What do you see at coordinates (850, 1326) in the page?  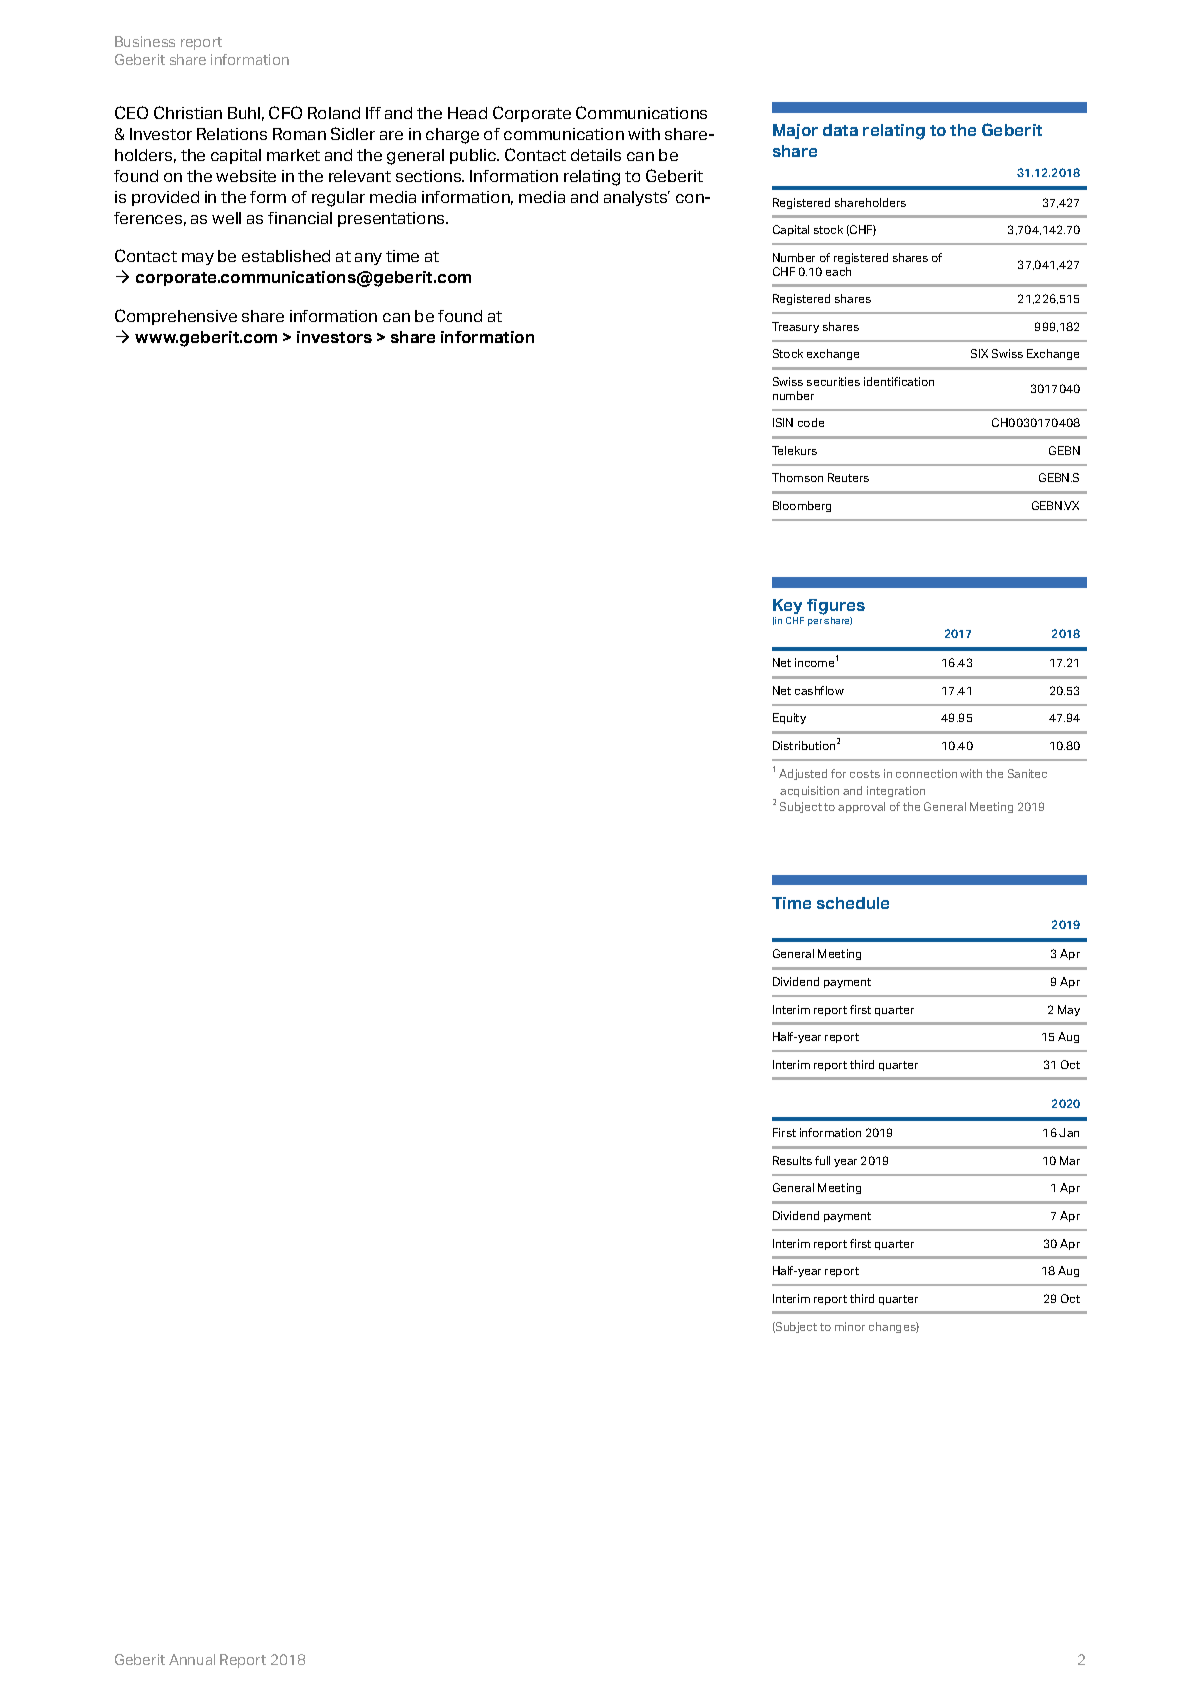 I see `minor` at bounding box center [850, 1326].
